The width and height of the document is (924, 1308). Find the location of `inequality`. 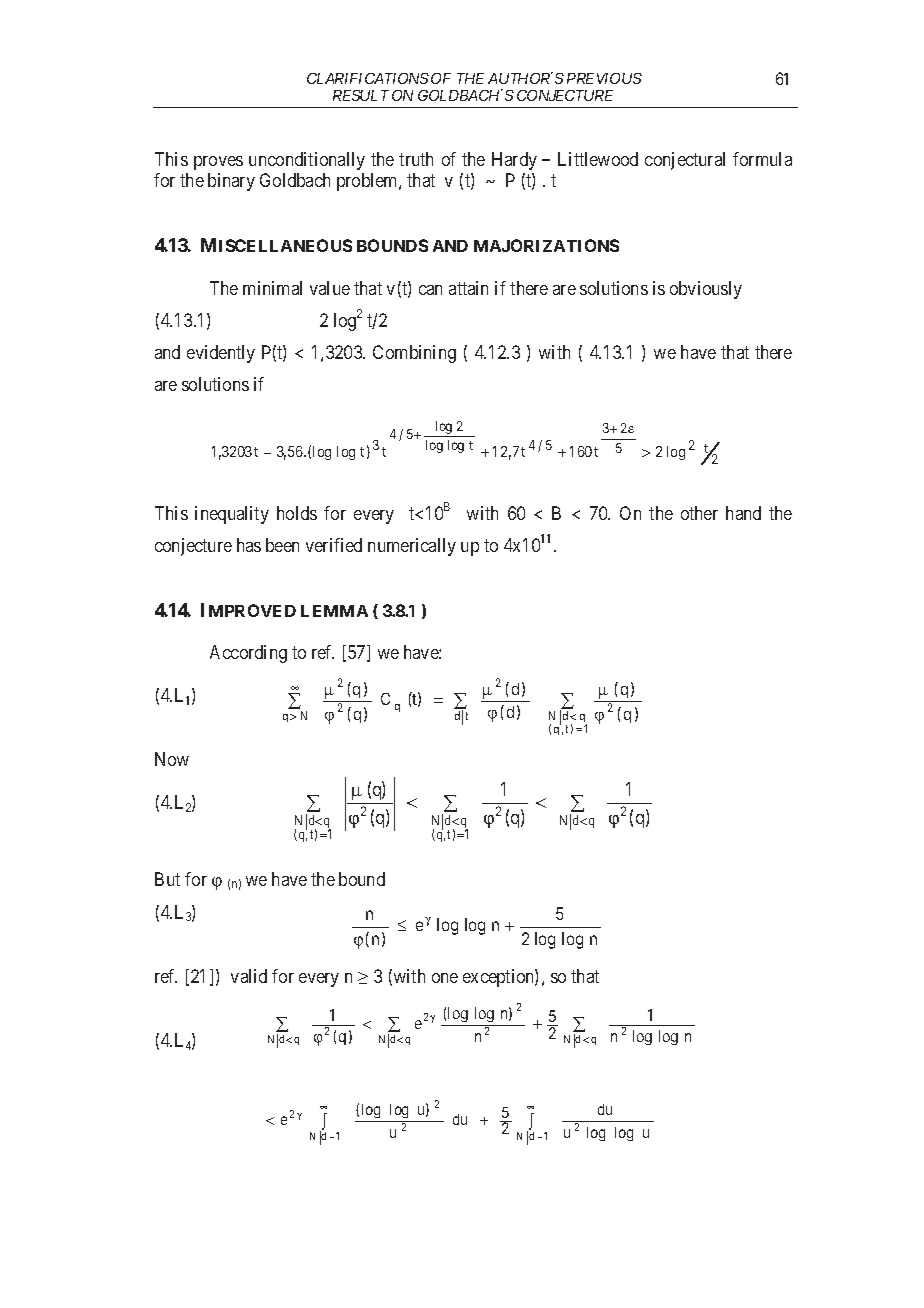

inequality is located at coordinates (232, 515).
